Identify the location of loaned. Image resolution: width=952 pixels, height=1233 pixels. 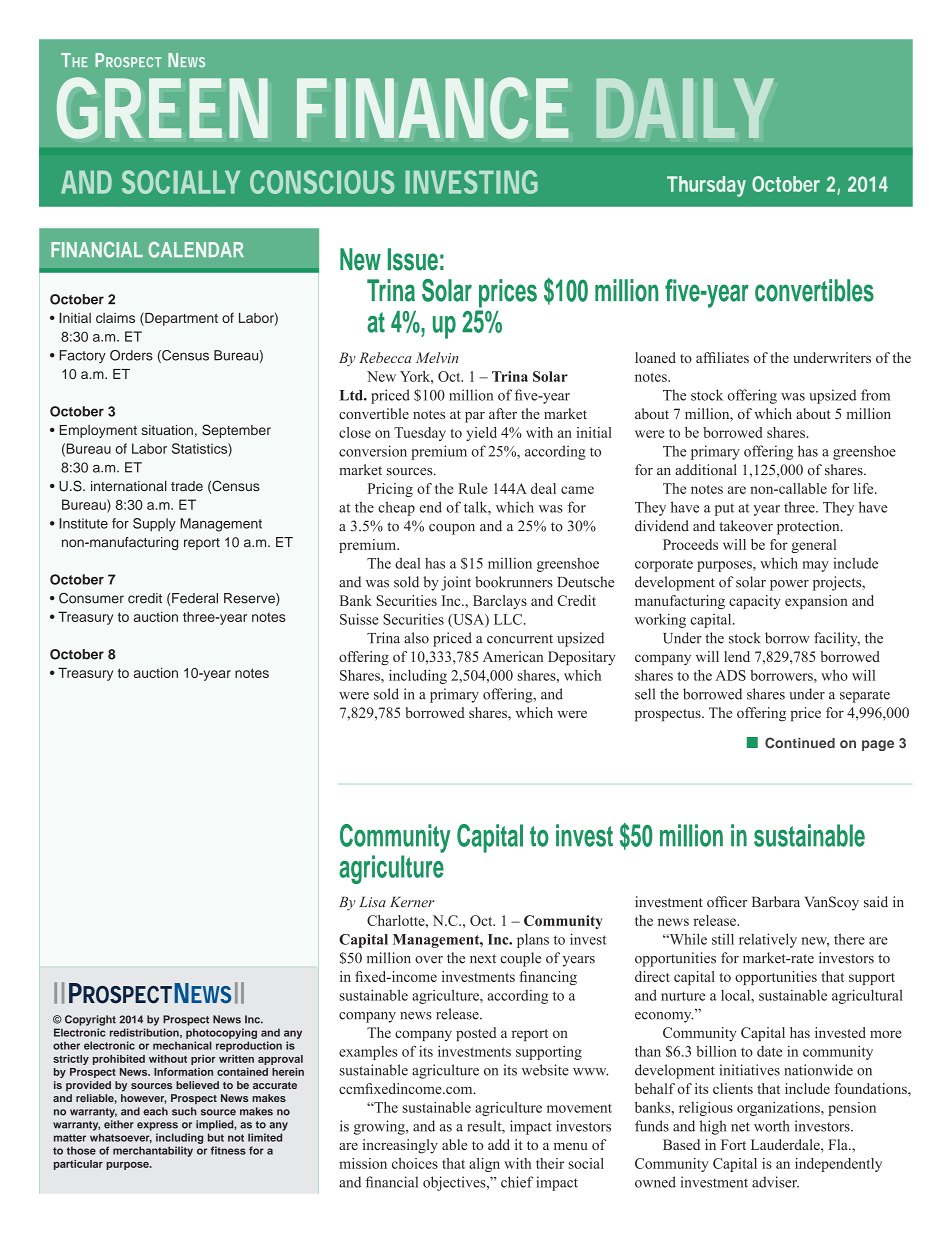
(655, 357).
